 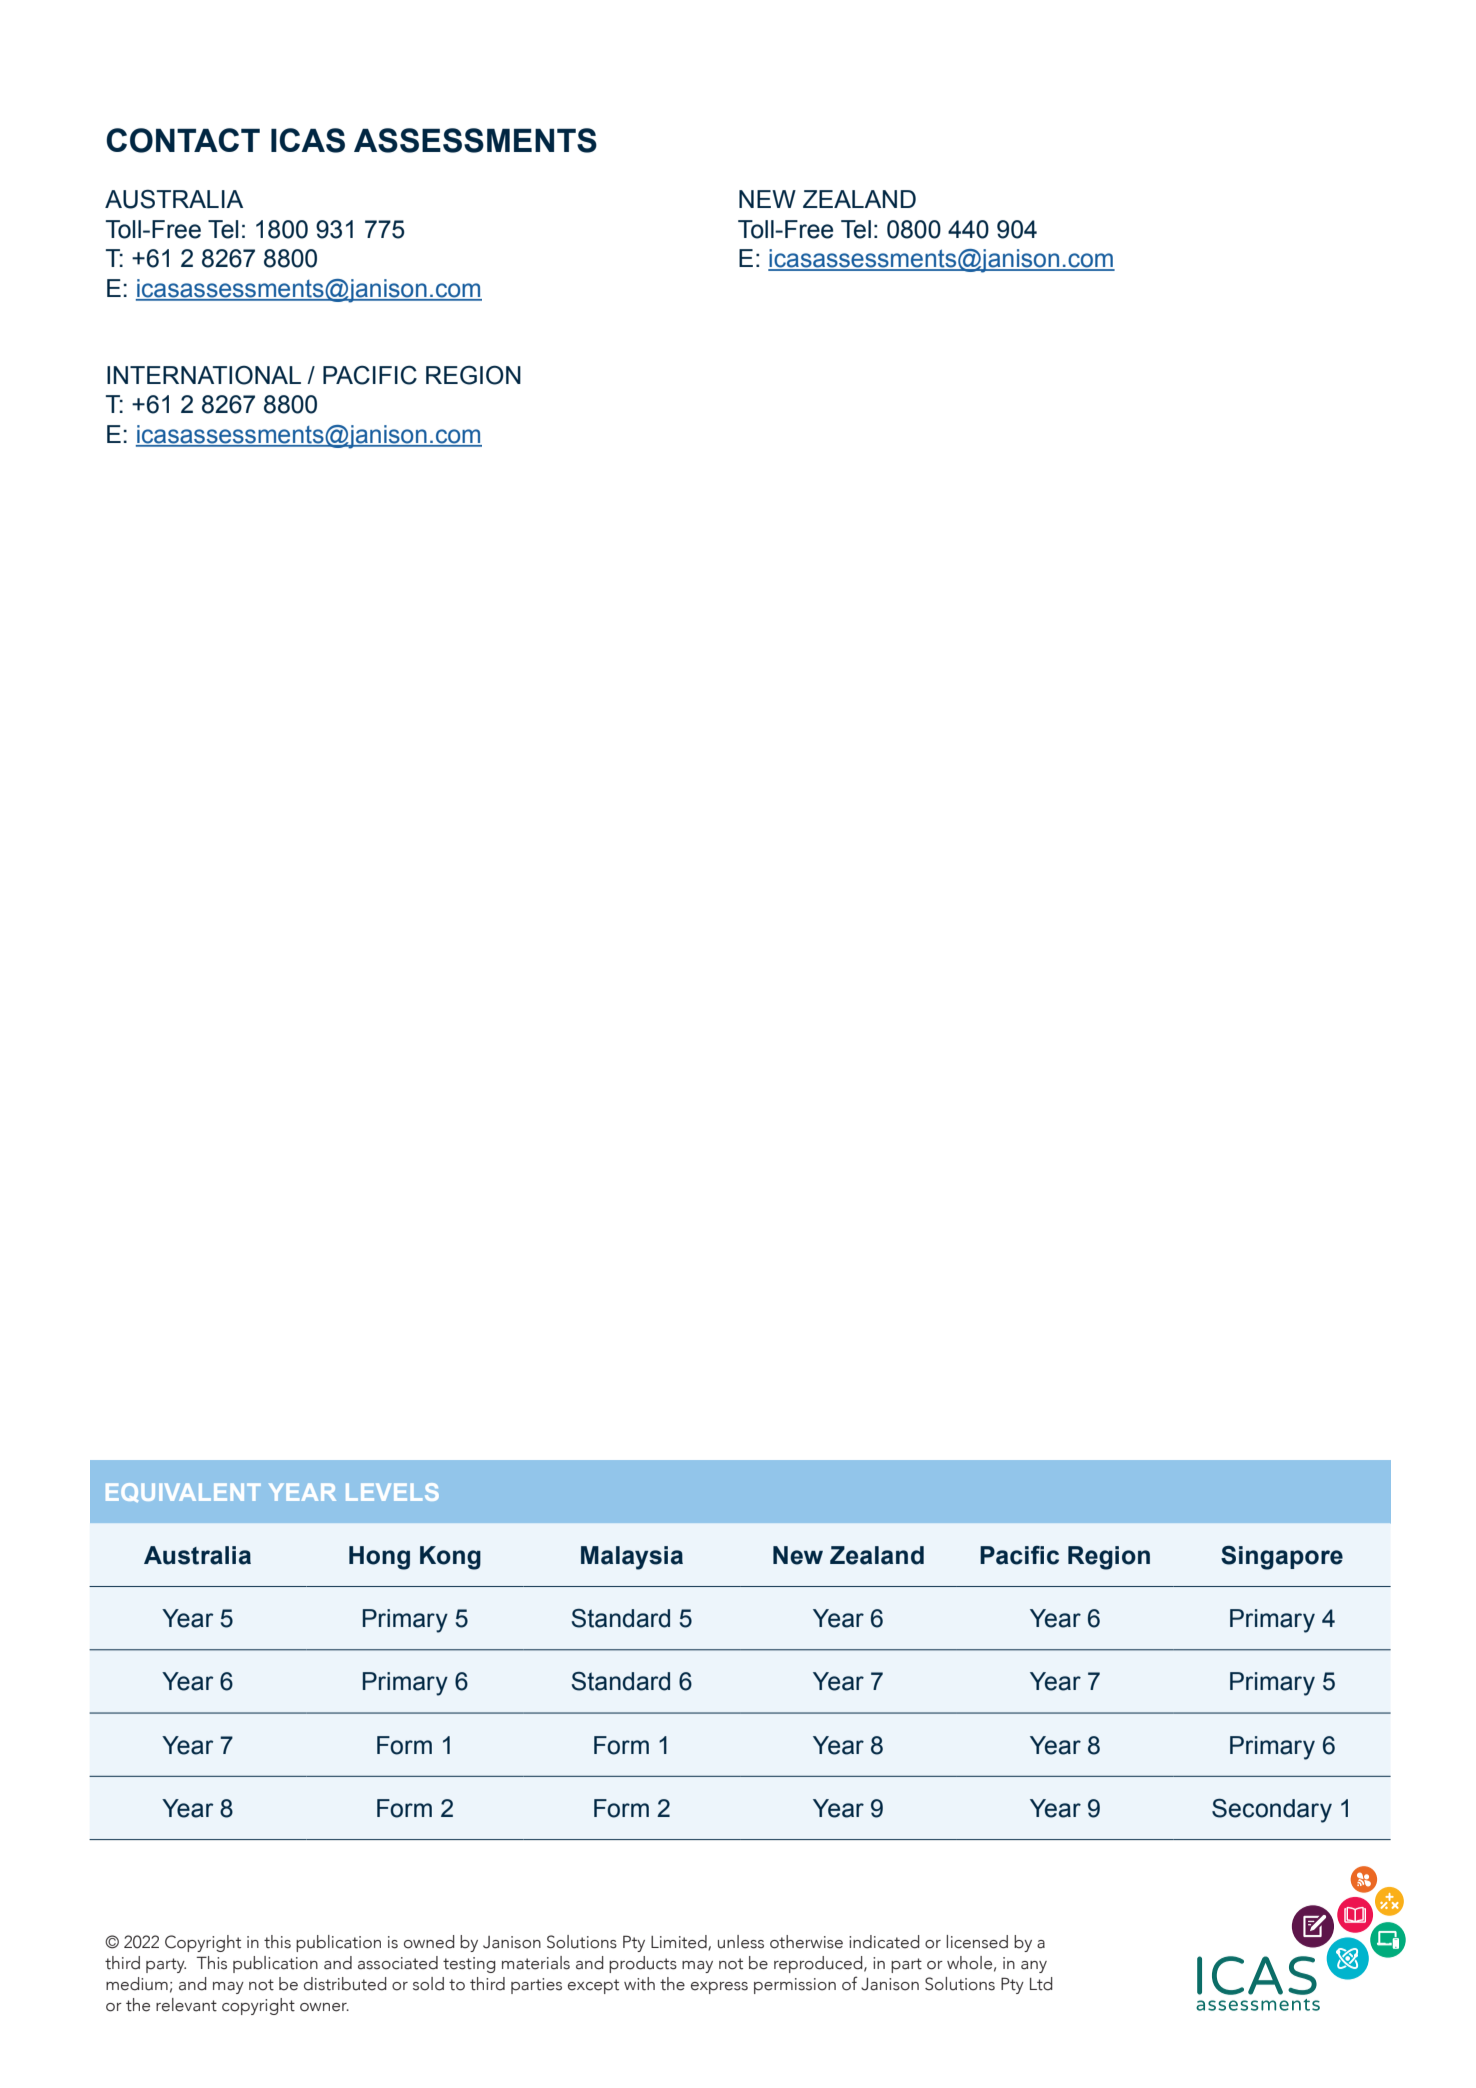 I want to click on INTERNATIONAL, so click(x=204, y=375).
